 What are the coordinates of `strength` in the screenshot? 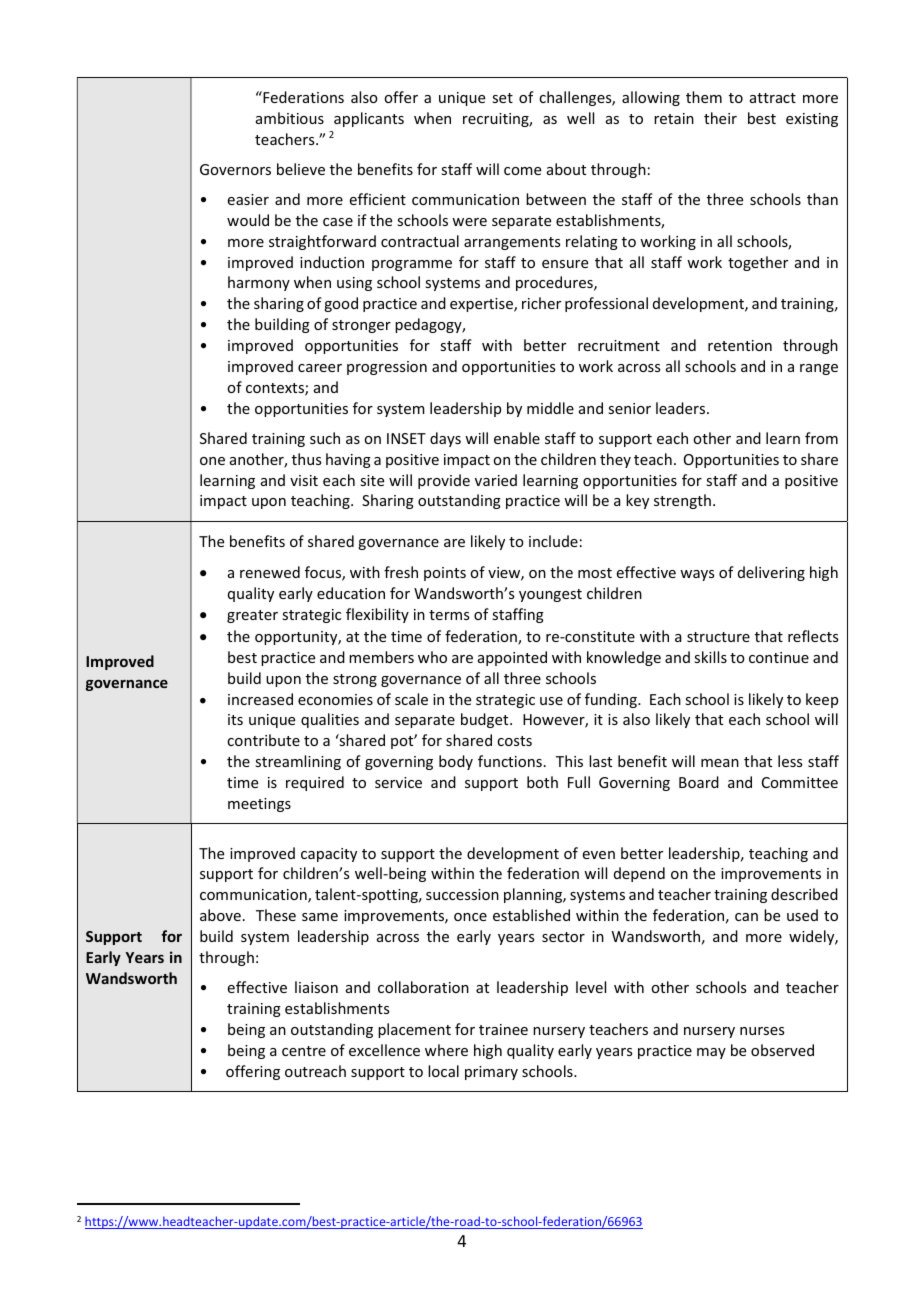 It's located at (682, 501).
